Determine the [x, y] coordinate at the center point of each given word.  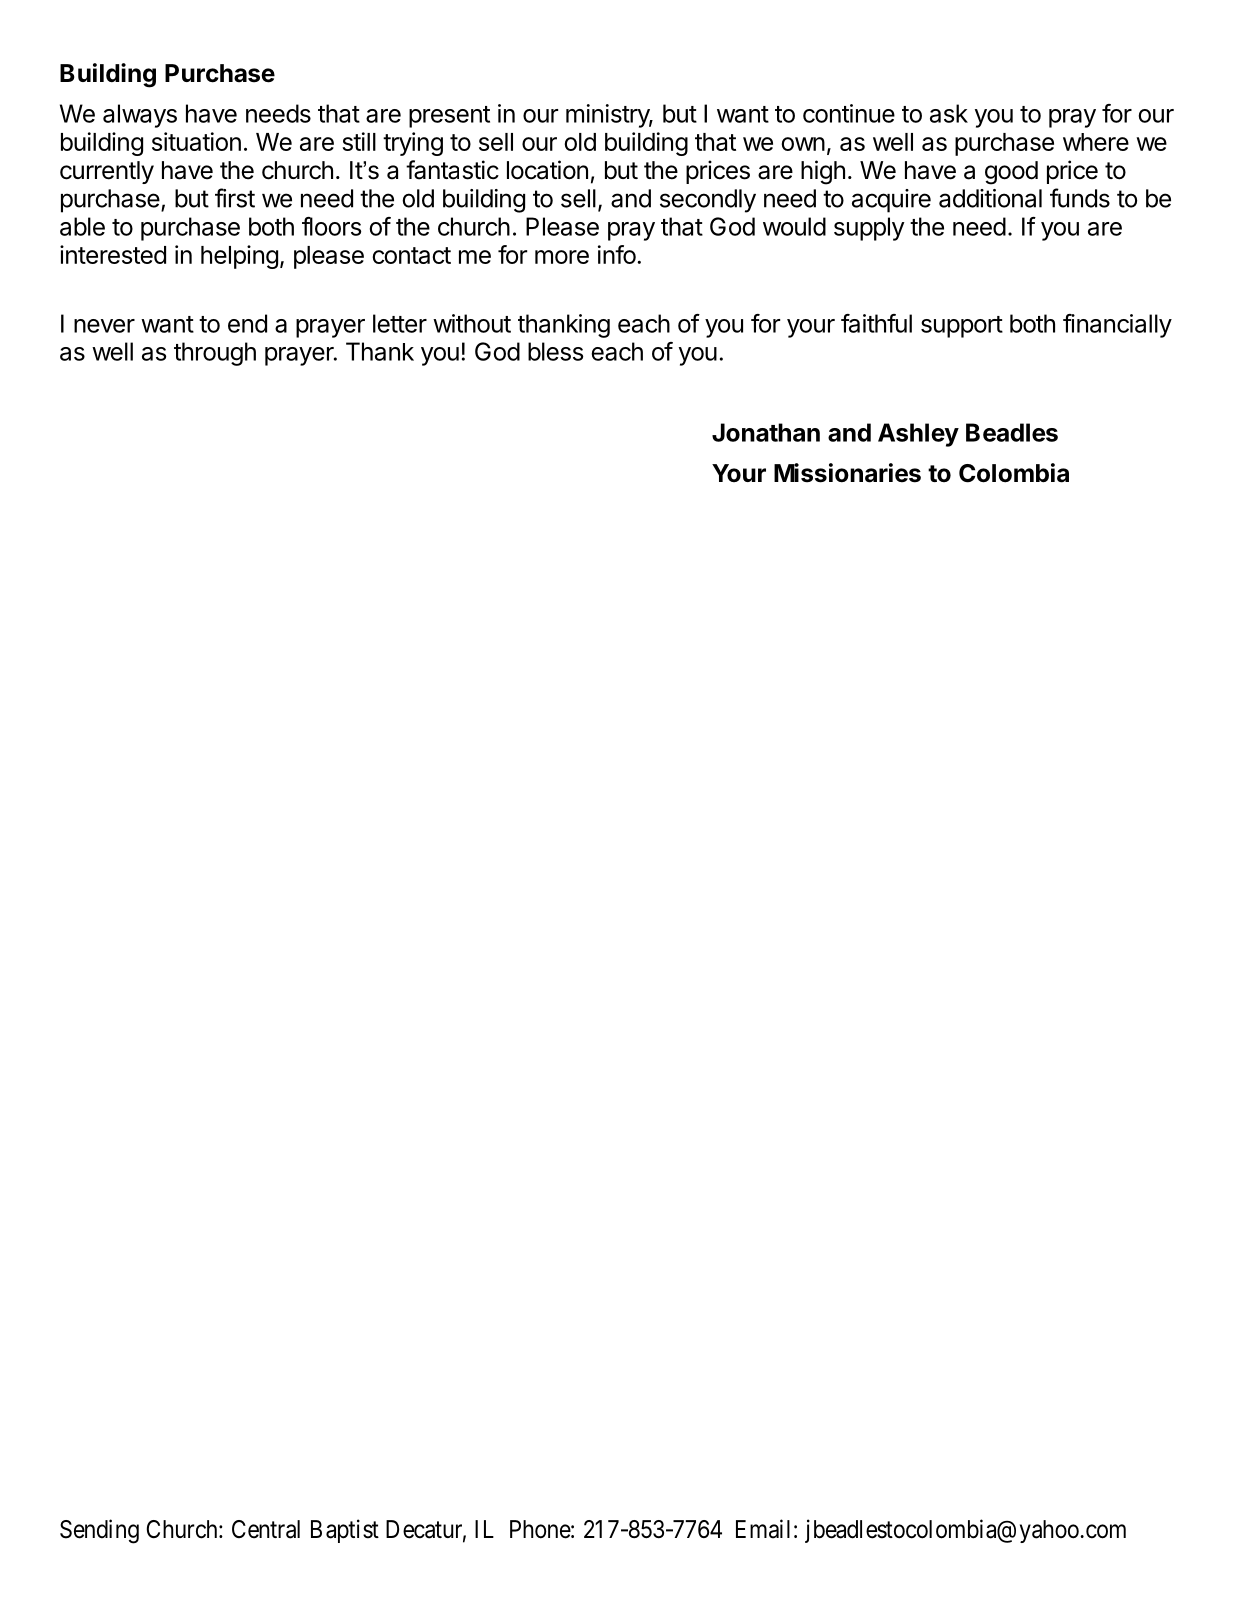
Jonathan [766, 432]
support [962, 327]
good [1011, 173]
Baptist [345, 1531]
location [547, 170]
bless [555, 351]
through [215, 354]
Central [266, 1529]
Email [763, 1529]
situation [196, 141]
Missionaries [847, 473]
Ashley [918, 435]
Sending [99, 1531]
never [104, 326]
